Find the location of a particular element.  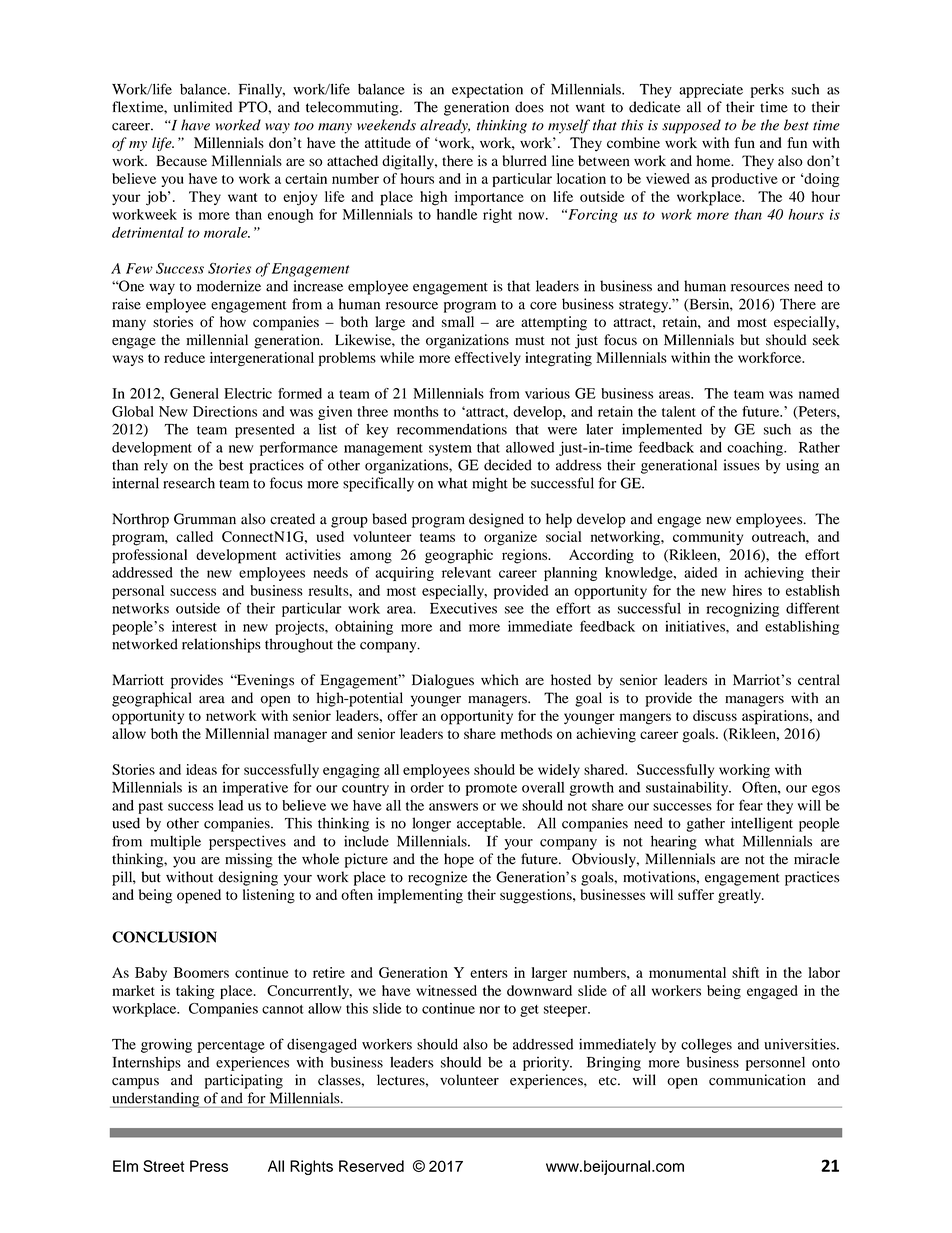

Reserved is located at coordinates (371, 1166).
